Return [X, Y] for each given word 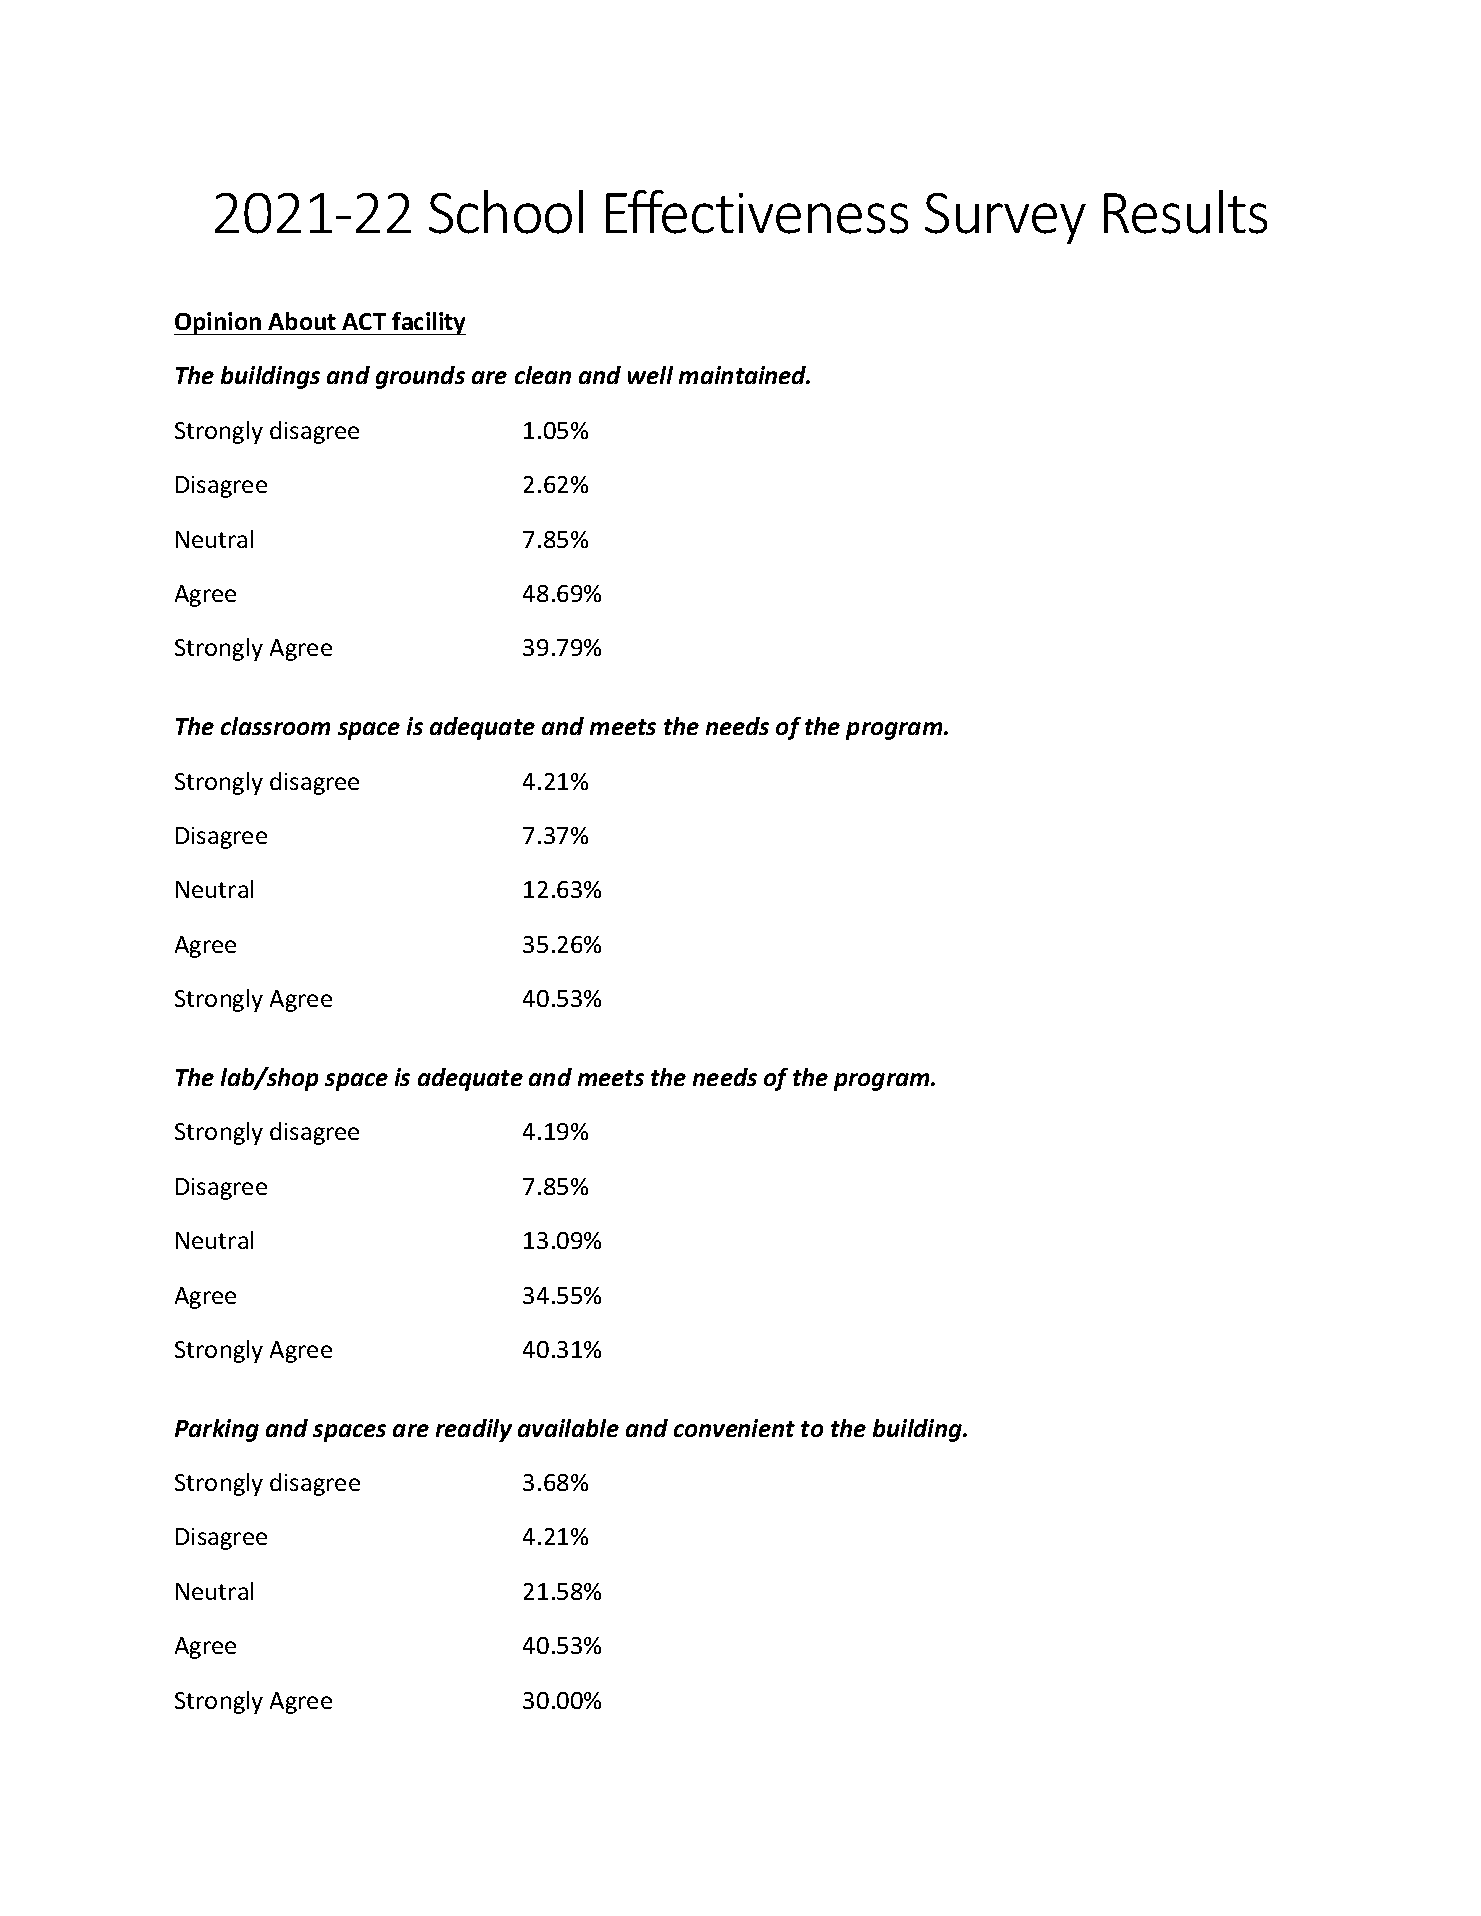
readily [474, 1430]
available [568, 1428]
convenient [734, 1428]
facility [428, 323]
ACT [364, 321]
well [650, 375]
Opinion [219, 323]
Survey [1005, 218]
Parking [217, 1430]
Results [1185, 212]
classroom [275, 726]
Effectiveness [757, 212]
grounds [420, 377]
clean [543, 375]
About [302, 321]
